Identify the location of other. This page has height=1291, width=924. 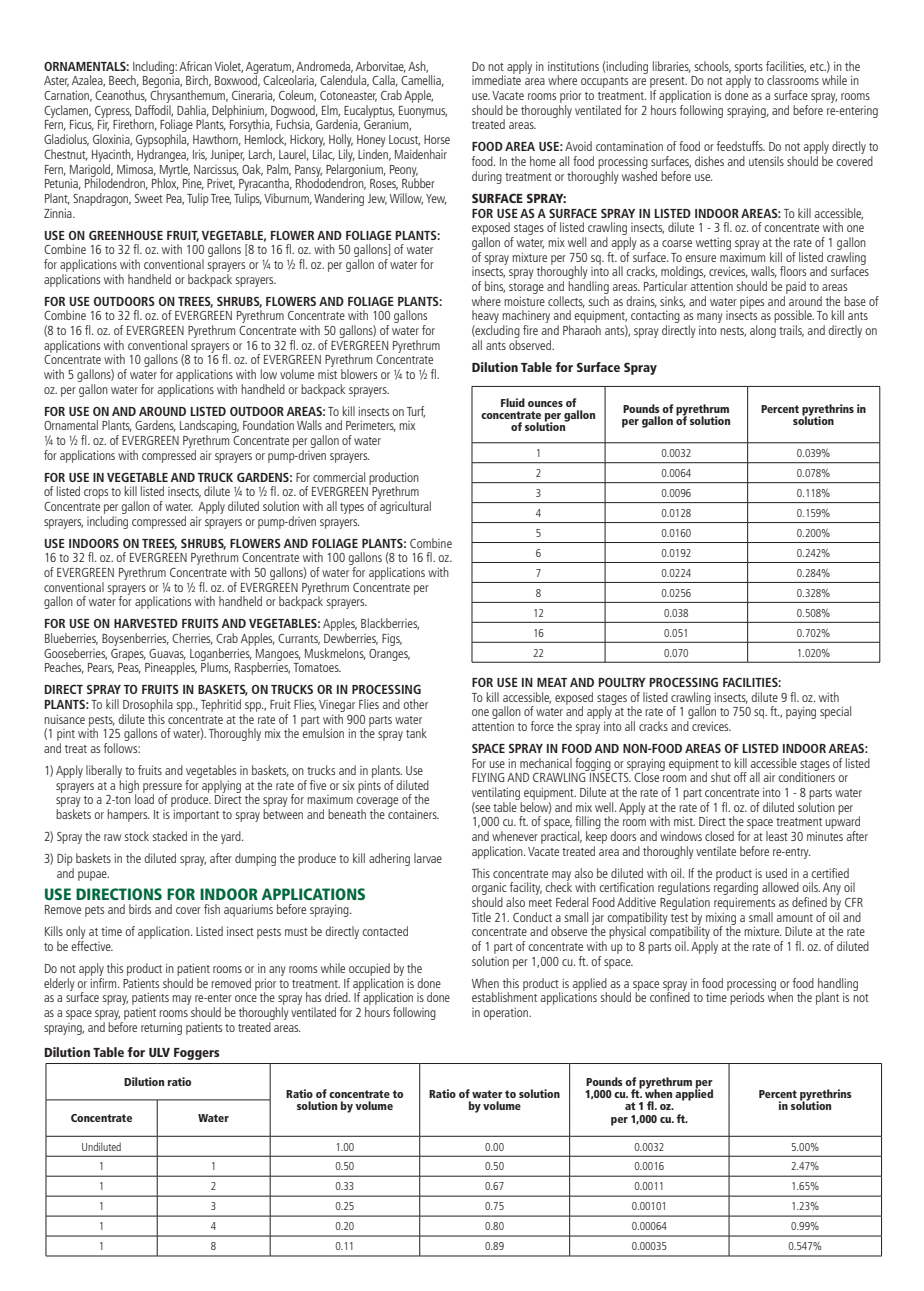
(415, 704).
